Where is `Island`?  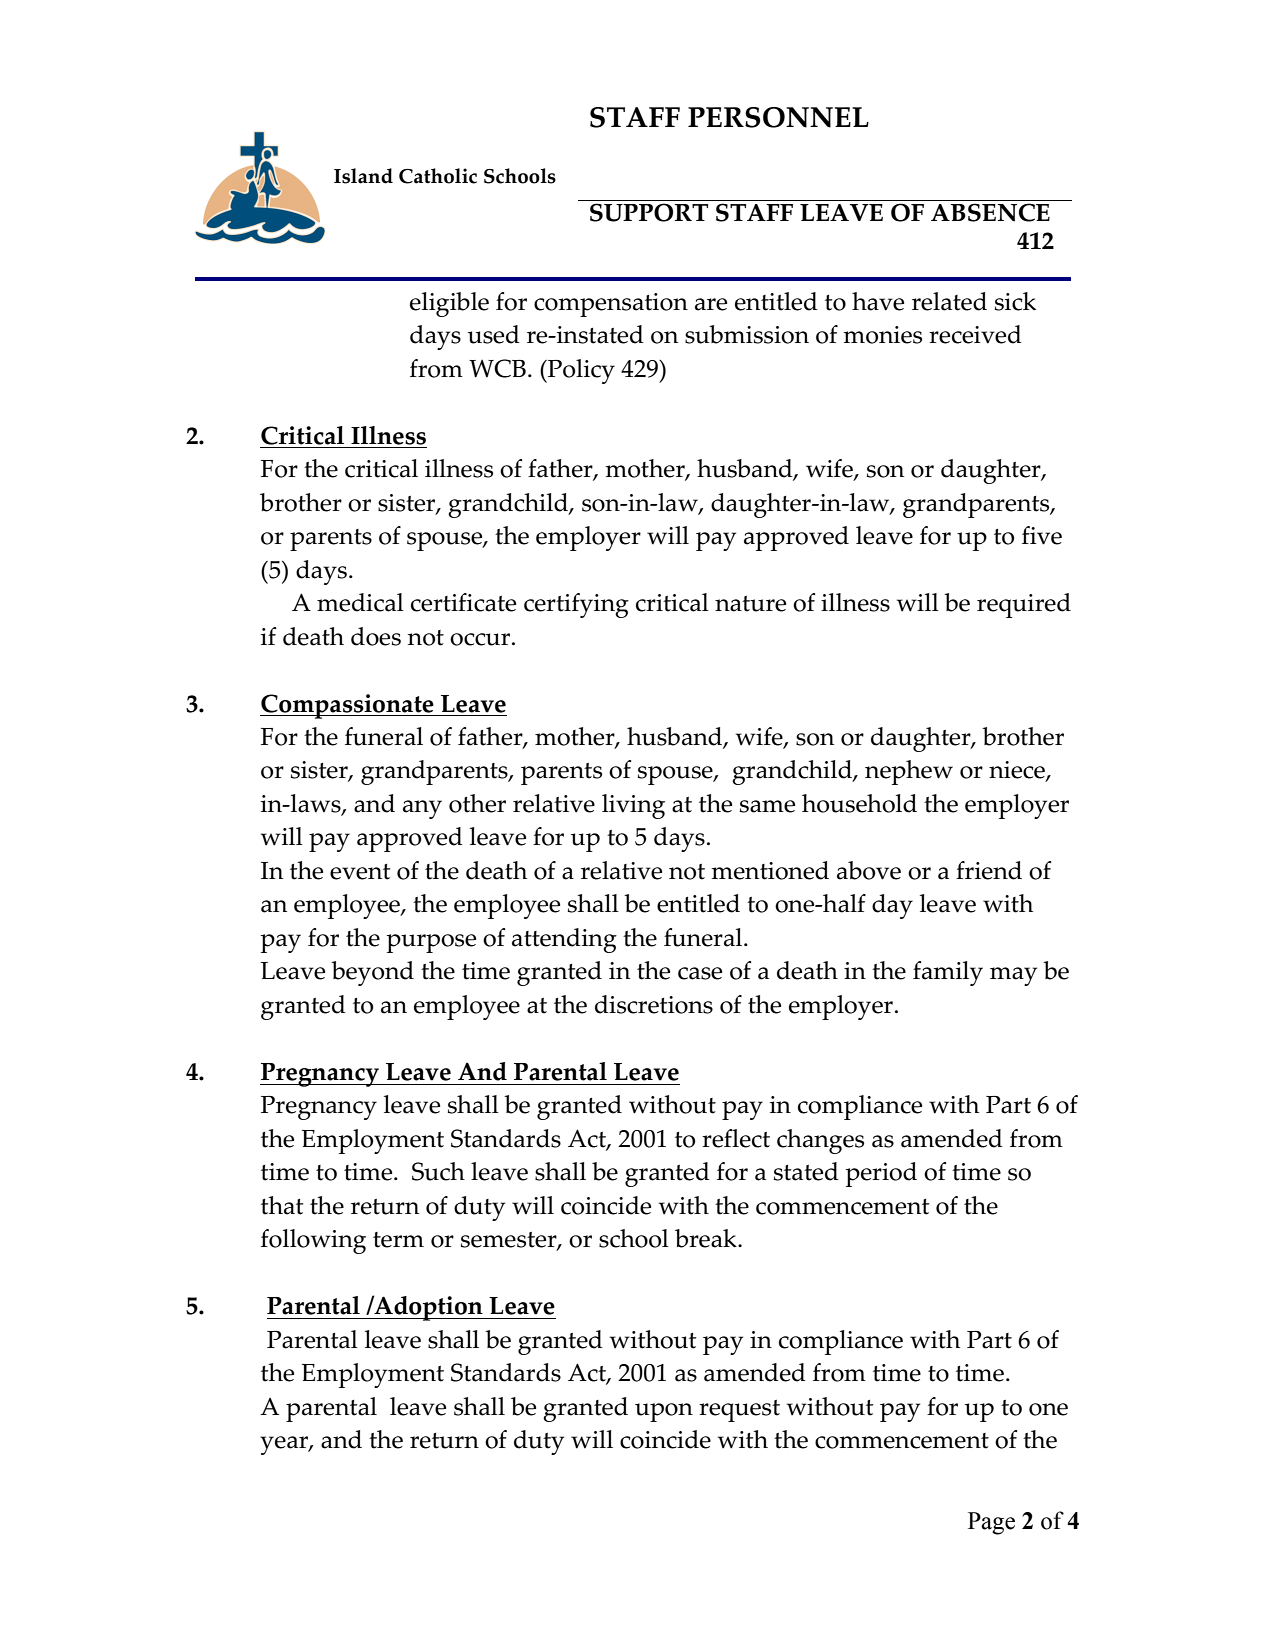 Island is located at coordinates (363, 176).
